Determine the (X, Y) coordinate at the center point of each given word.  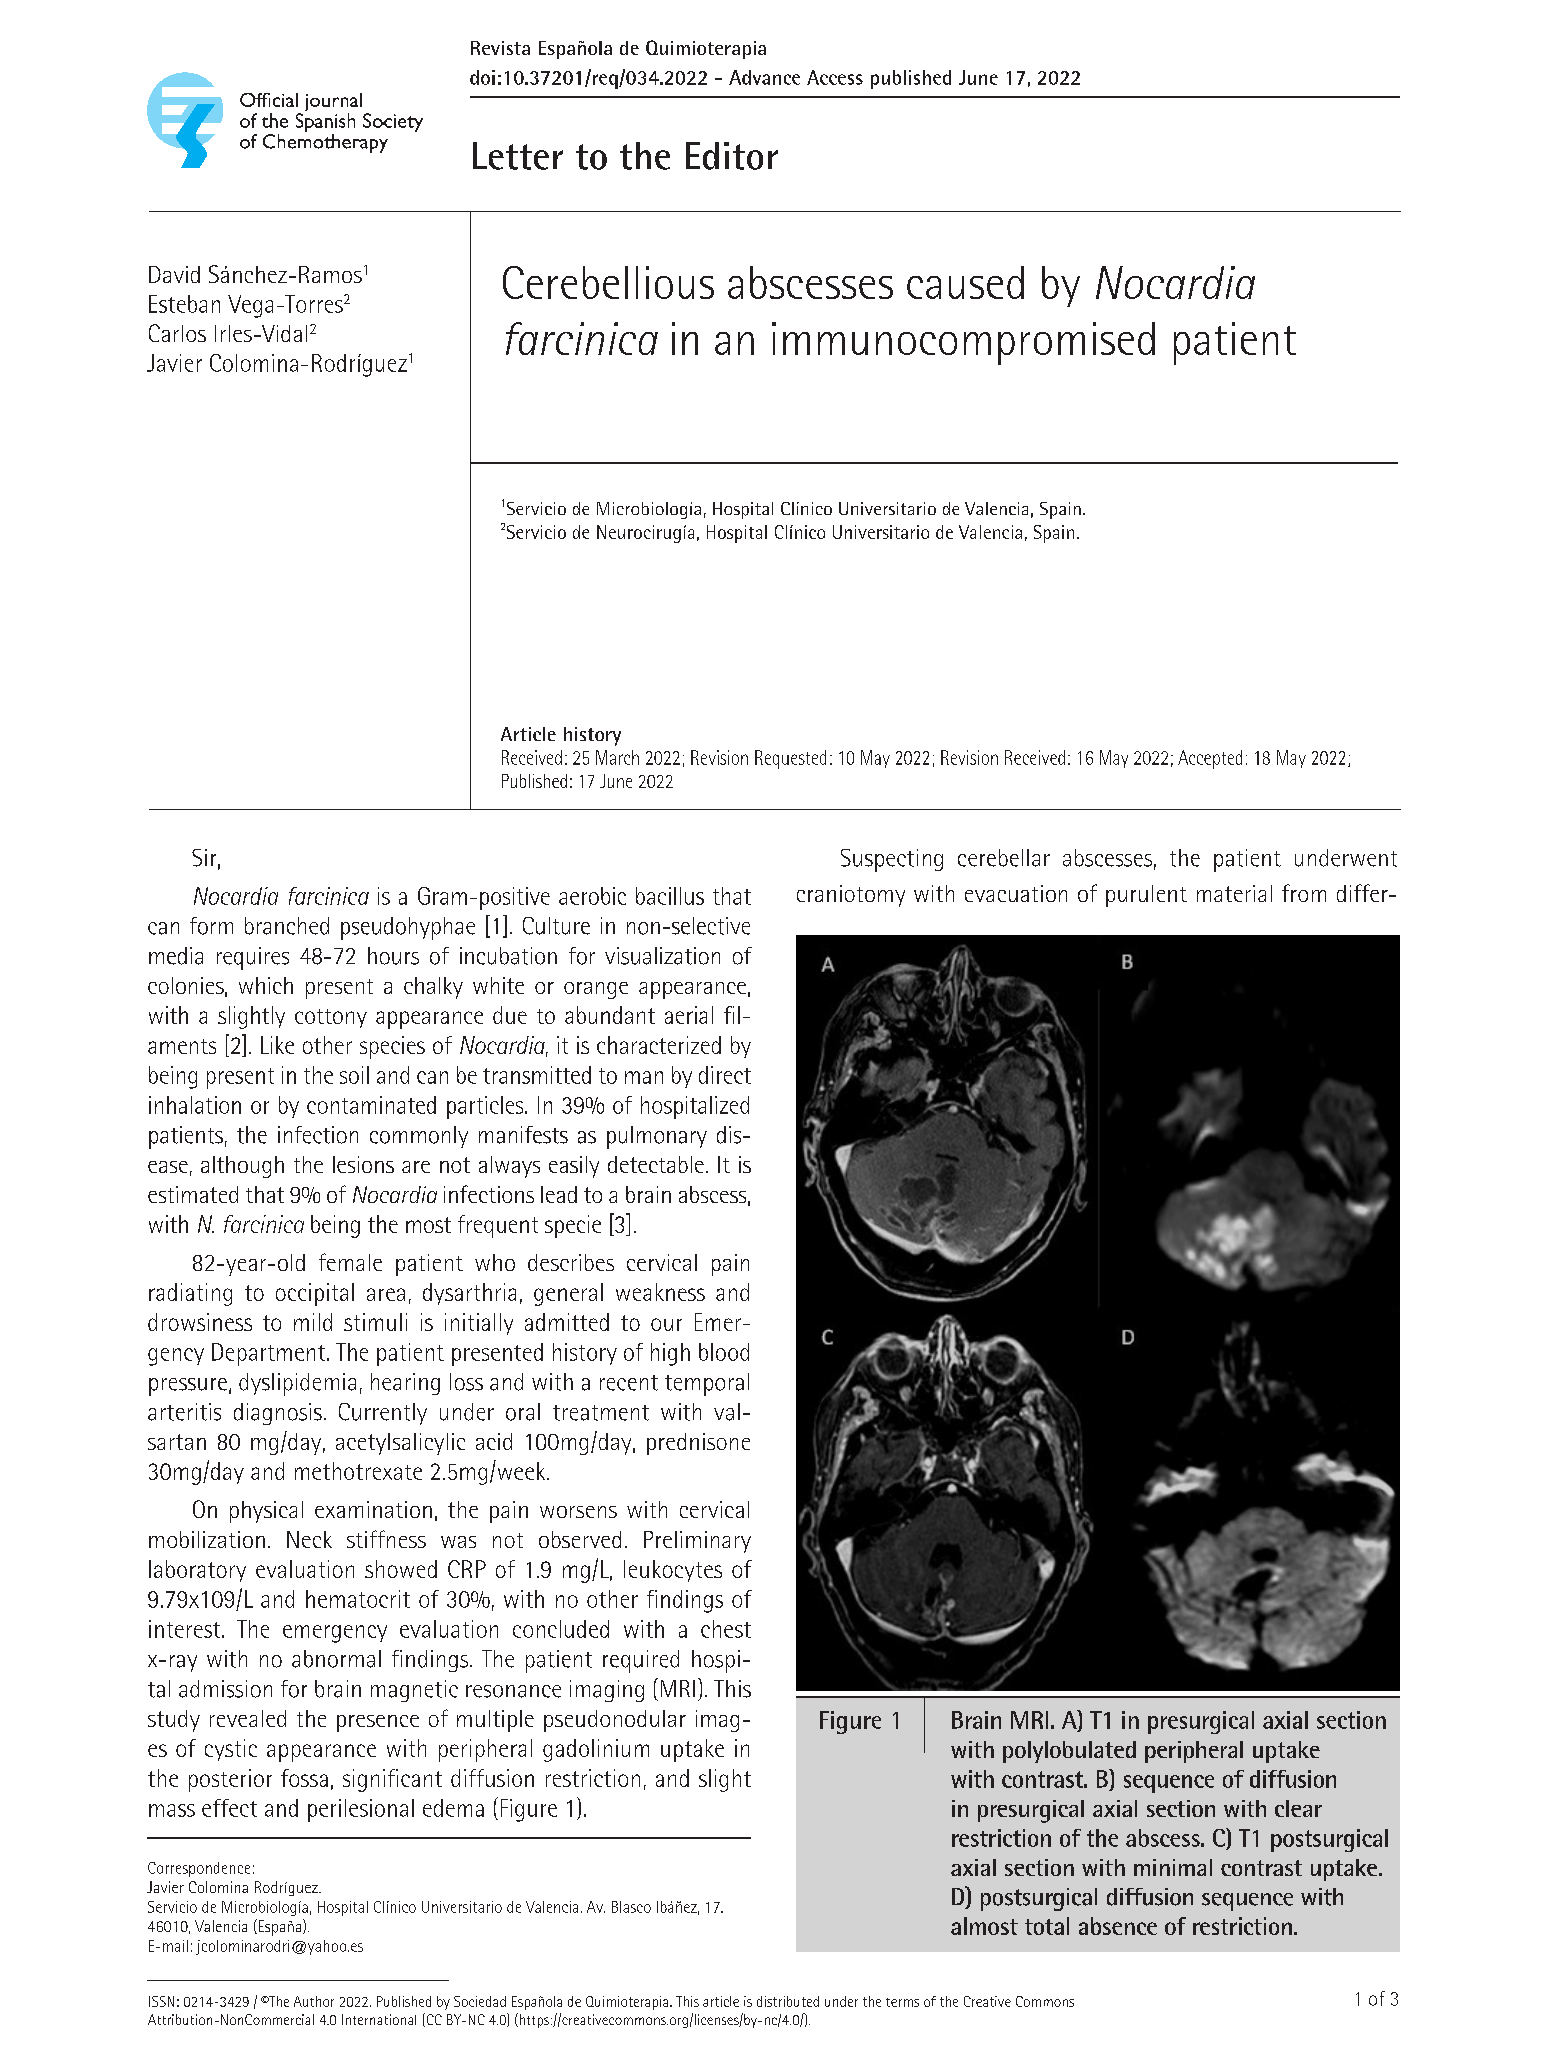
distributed (788, 2001)
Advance (764, 77)
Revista (500, 48)
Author (314, 2001)
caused (965, 282)
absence (1118, 1926)
